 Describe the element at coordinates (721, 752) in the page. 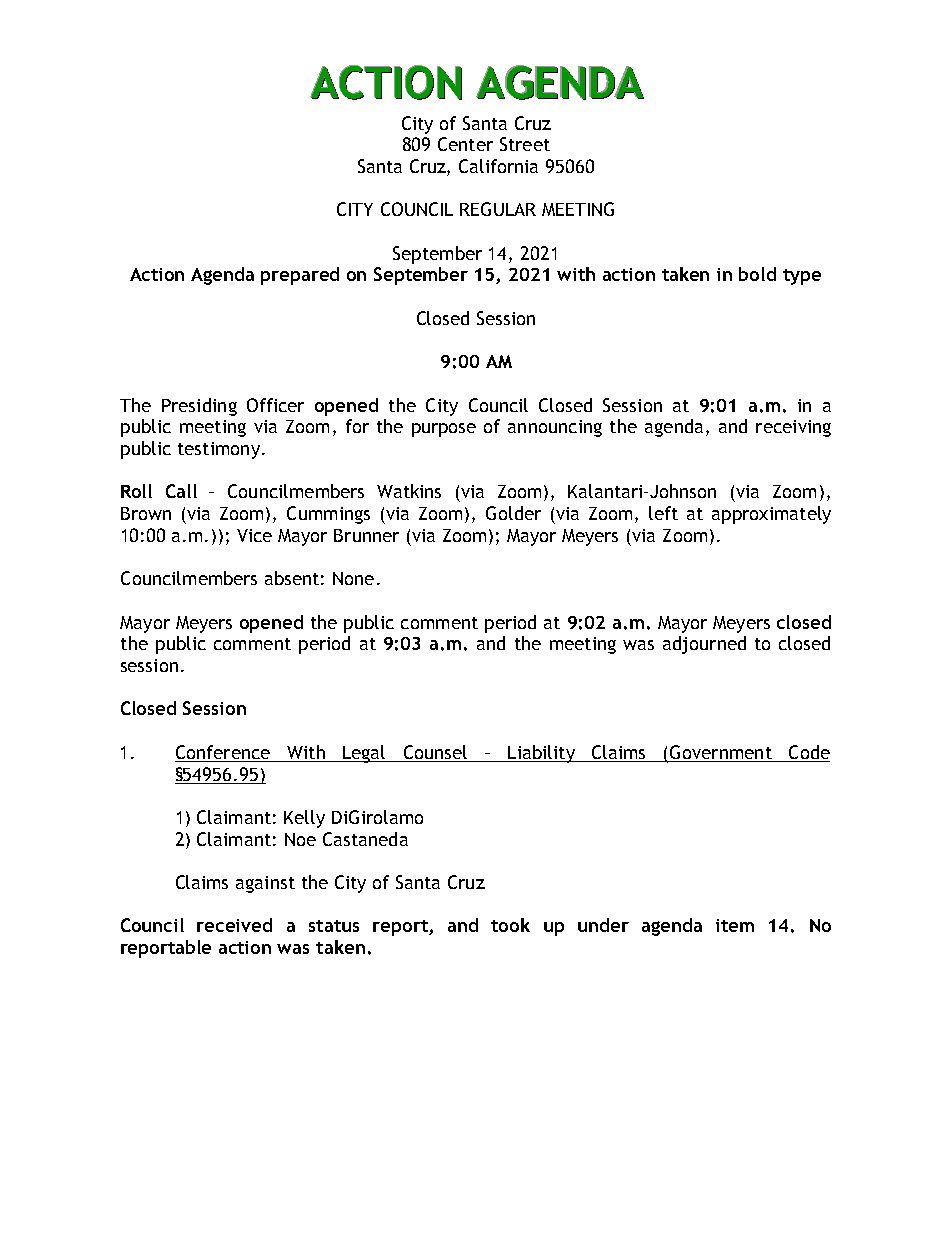

I see `Government` at that location.
